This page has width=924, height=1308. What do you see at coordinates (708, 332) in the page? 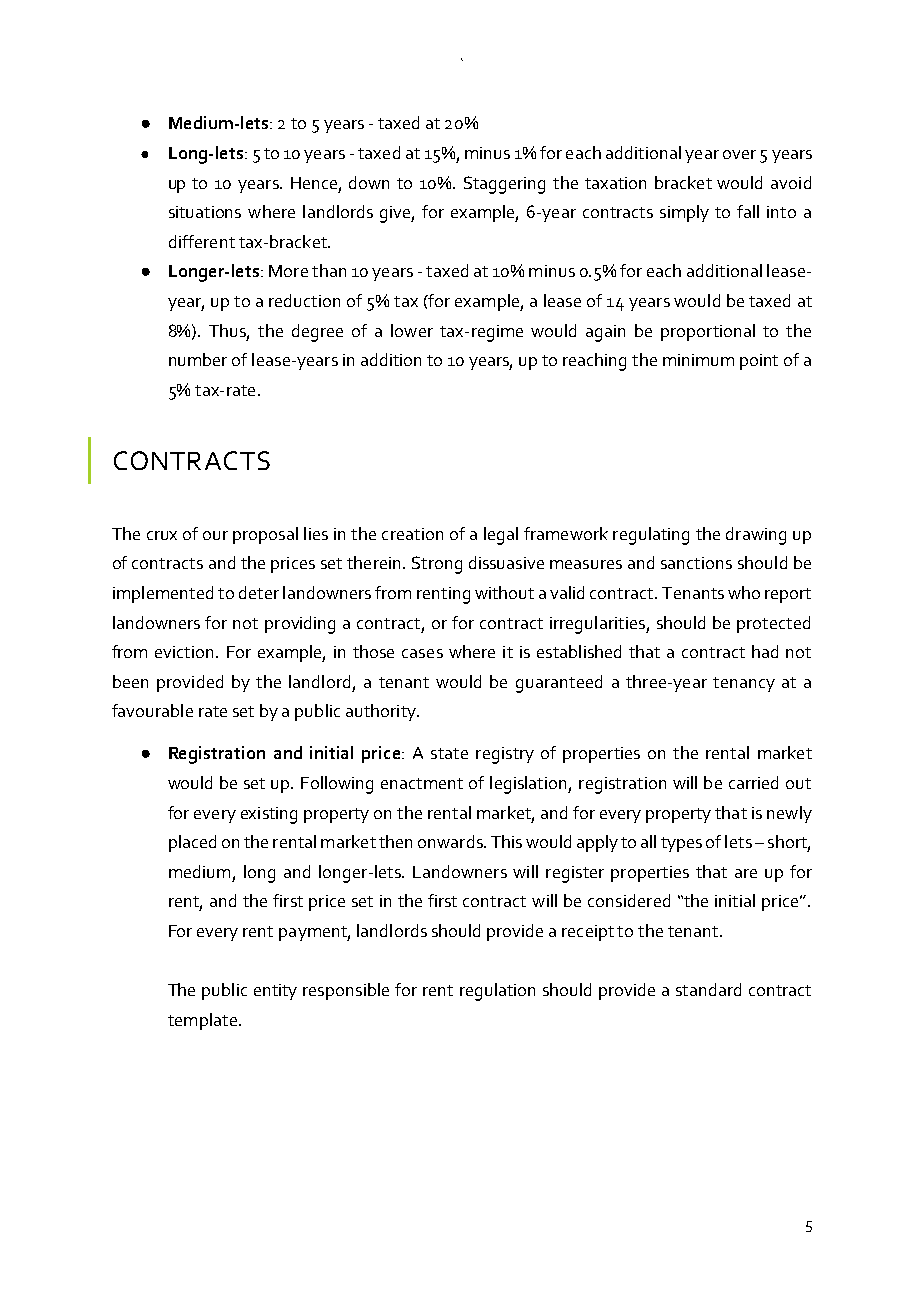
I see `proportional` at bounding box center [708, 332].
